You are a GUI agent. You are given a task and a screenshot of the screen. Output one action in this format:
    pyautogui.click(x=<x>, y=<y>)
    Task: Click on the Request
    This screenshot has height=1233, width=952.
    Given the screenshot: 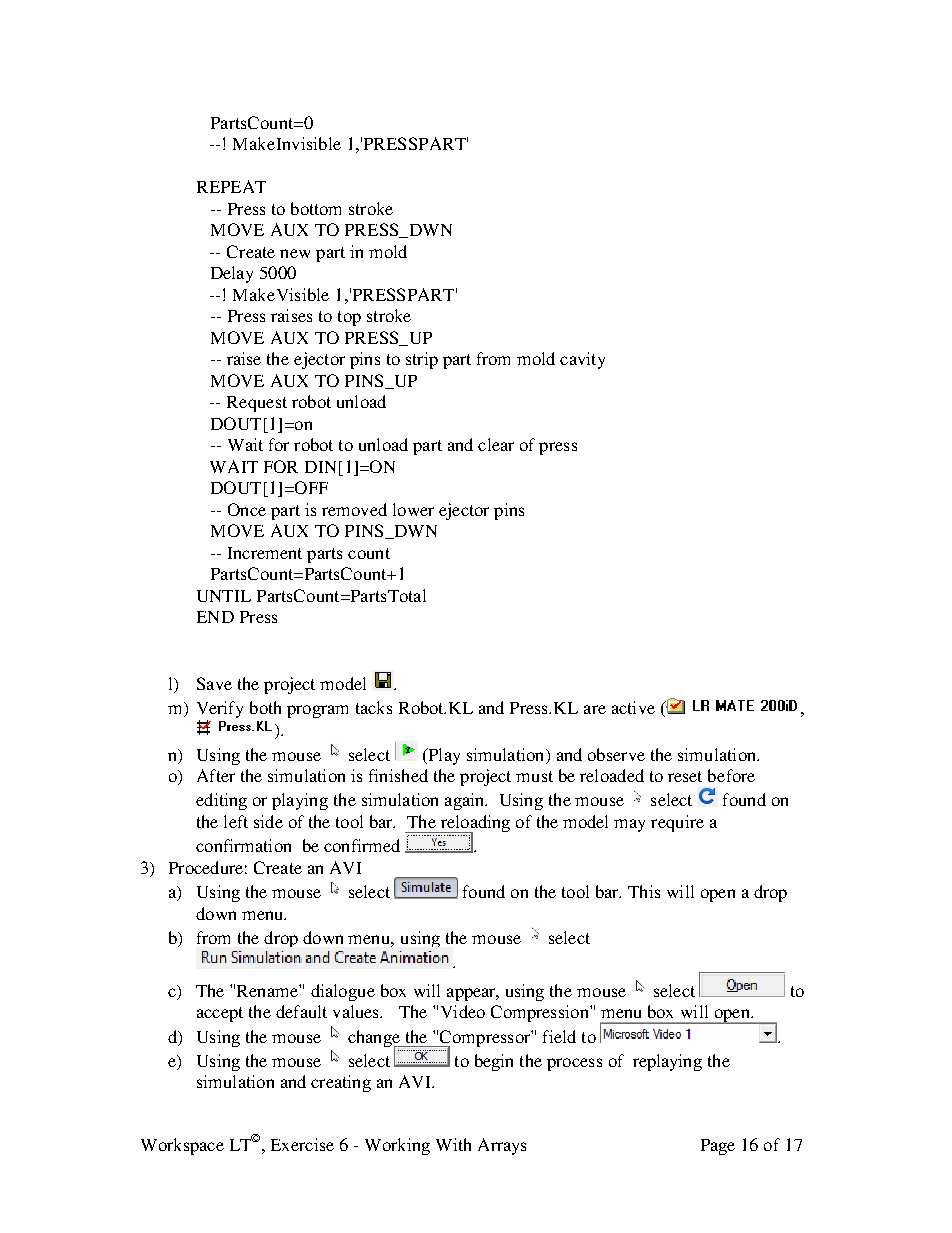 What is the action you would take?
    pyautogui.click(x=257, y=404)
